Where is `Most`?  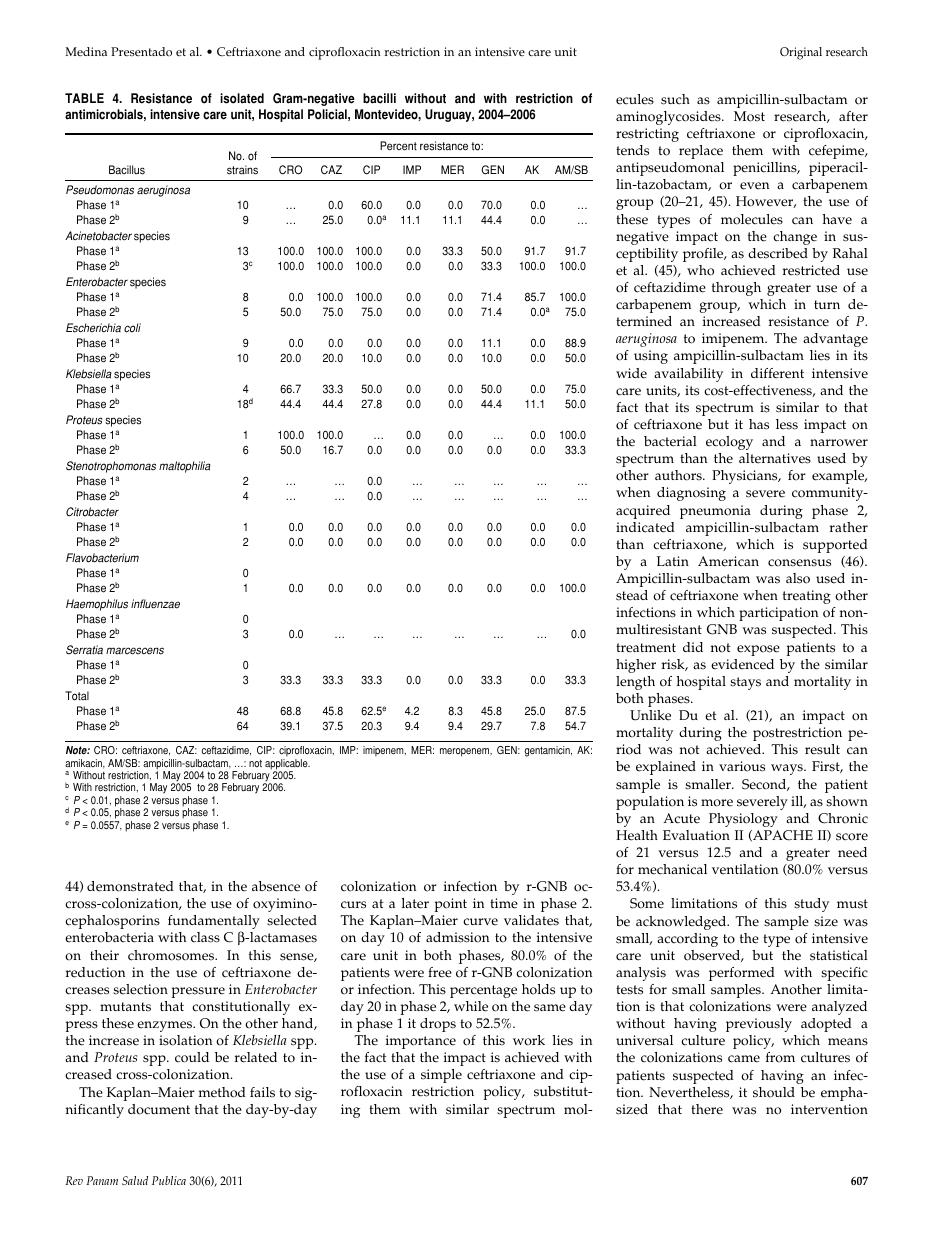 Most is located at coordinates (749, 116).
